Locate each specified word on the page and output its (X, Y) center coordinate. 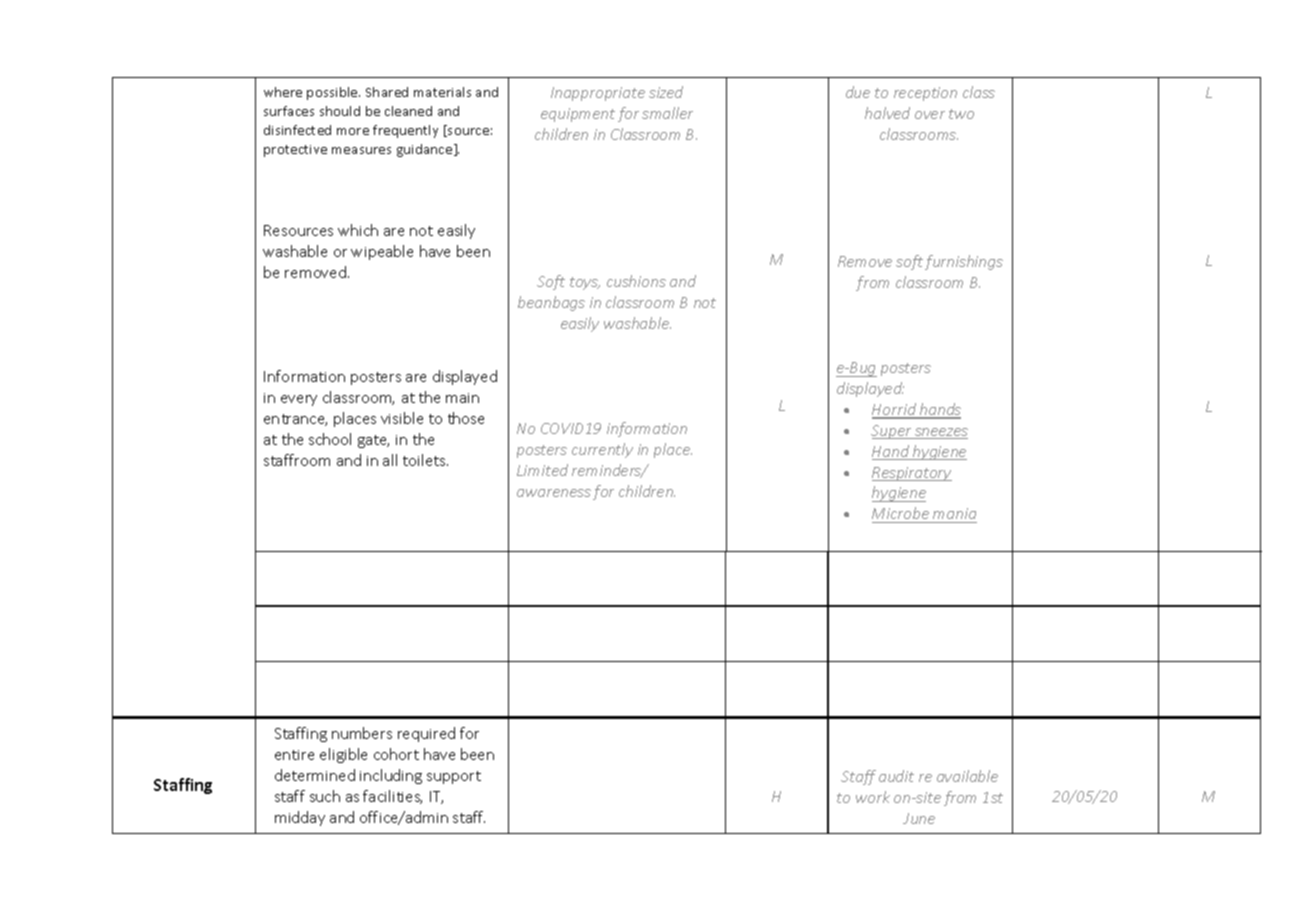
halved (887, 113)
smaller (667, 113)
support (454, 777)
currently (602, 450)
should (340, 111)
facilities (392, 797)
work (873, 797)
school (330, 439)
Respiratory (912, 474)
